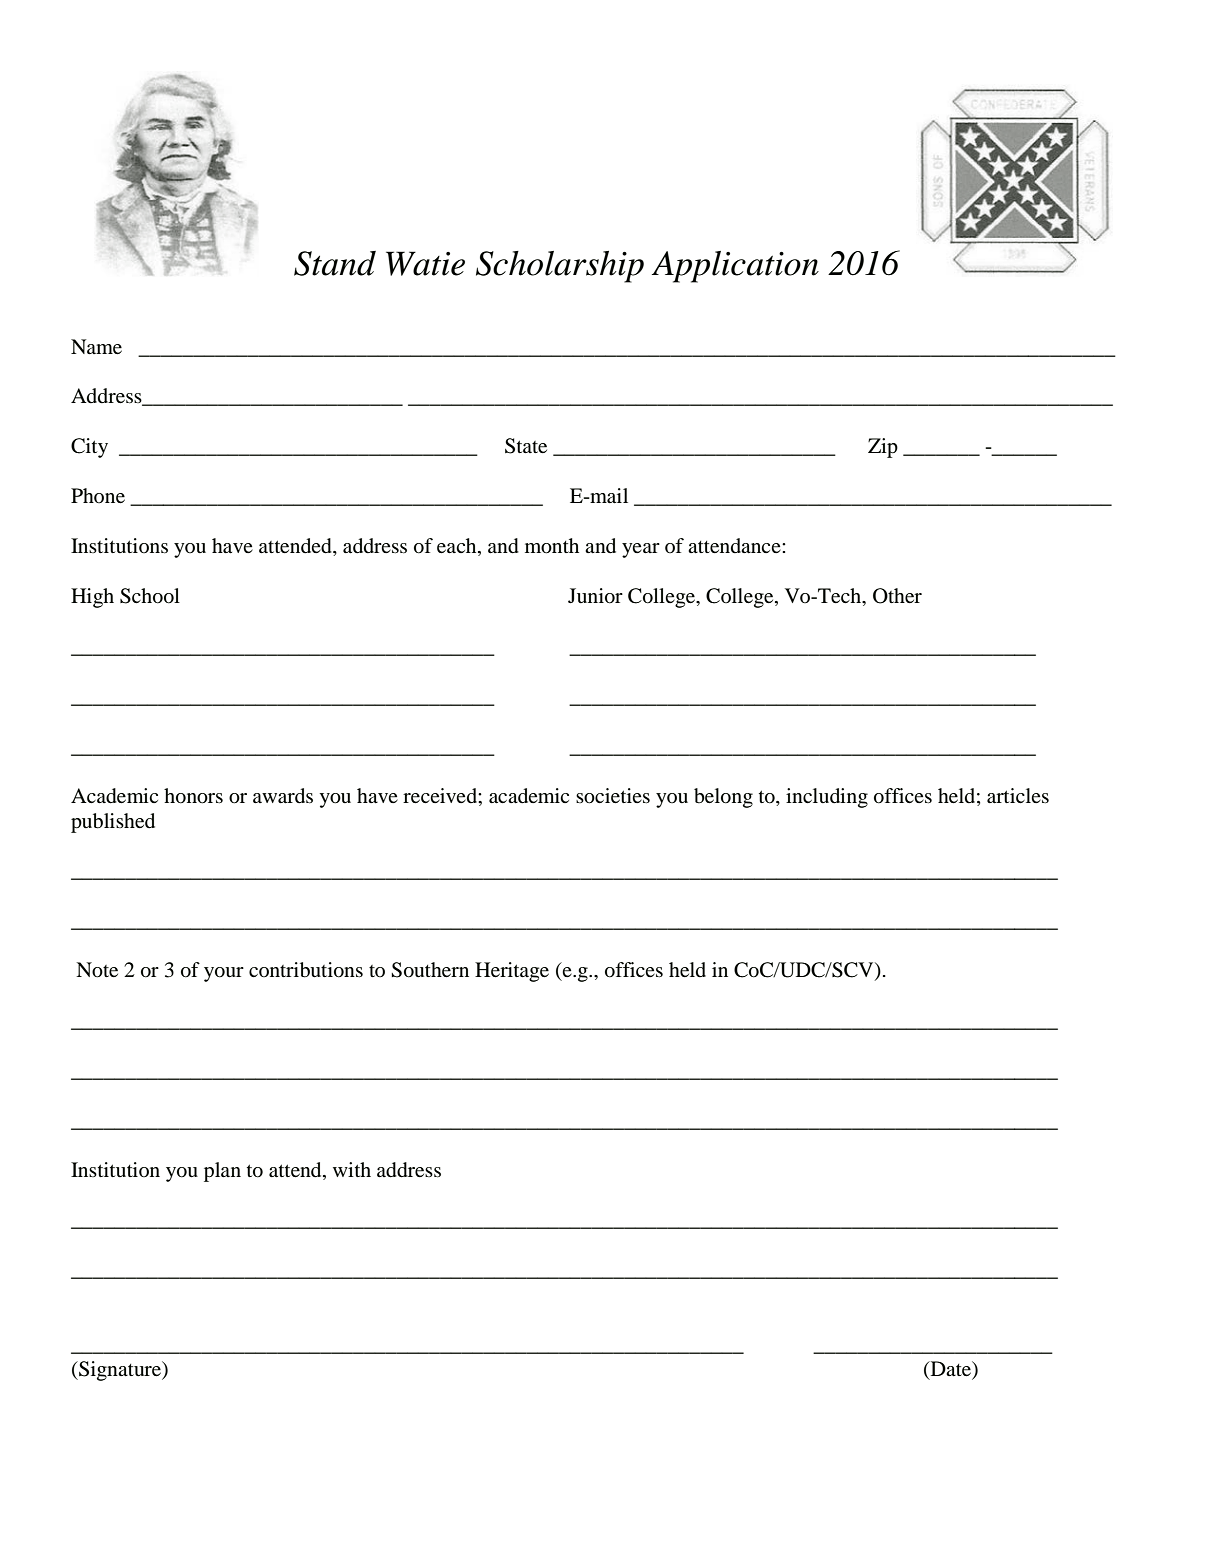  Describe the element at coordinates (1018, 796) in the image. I see `articles` at that location.
